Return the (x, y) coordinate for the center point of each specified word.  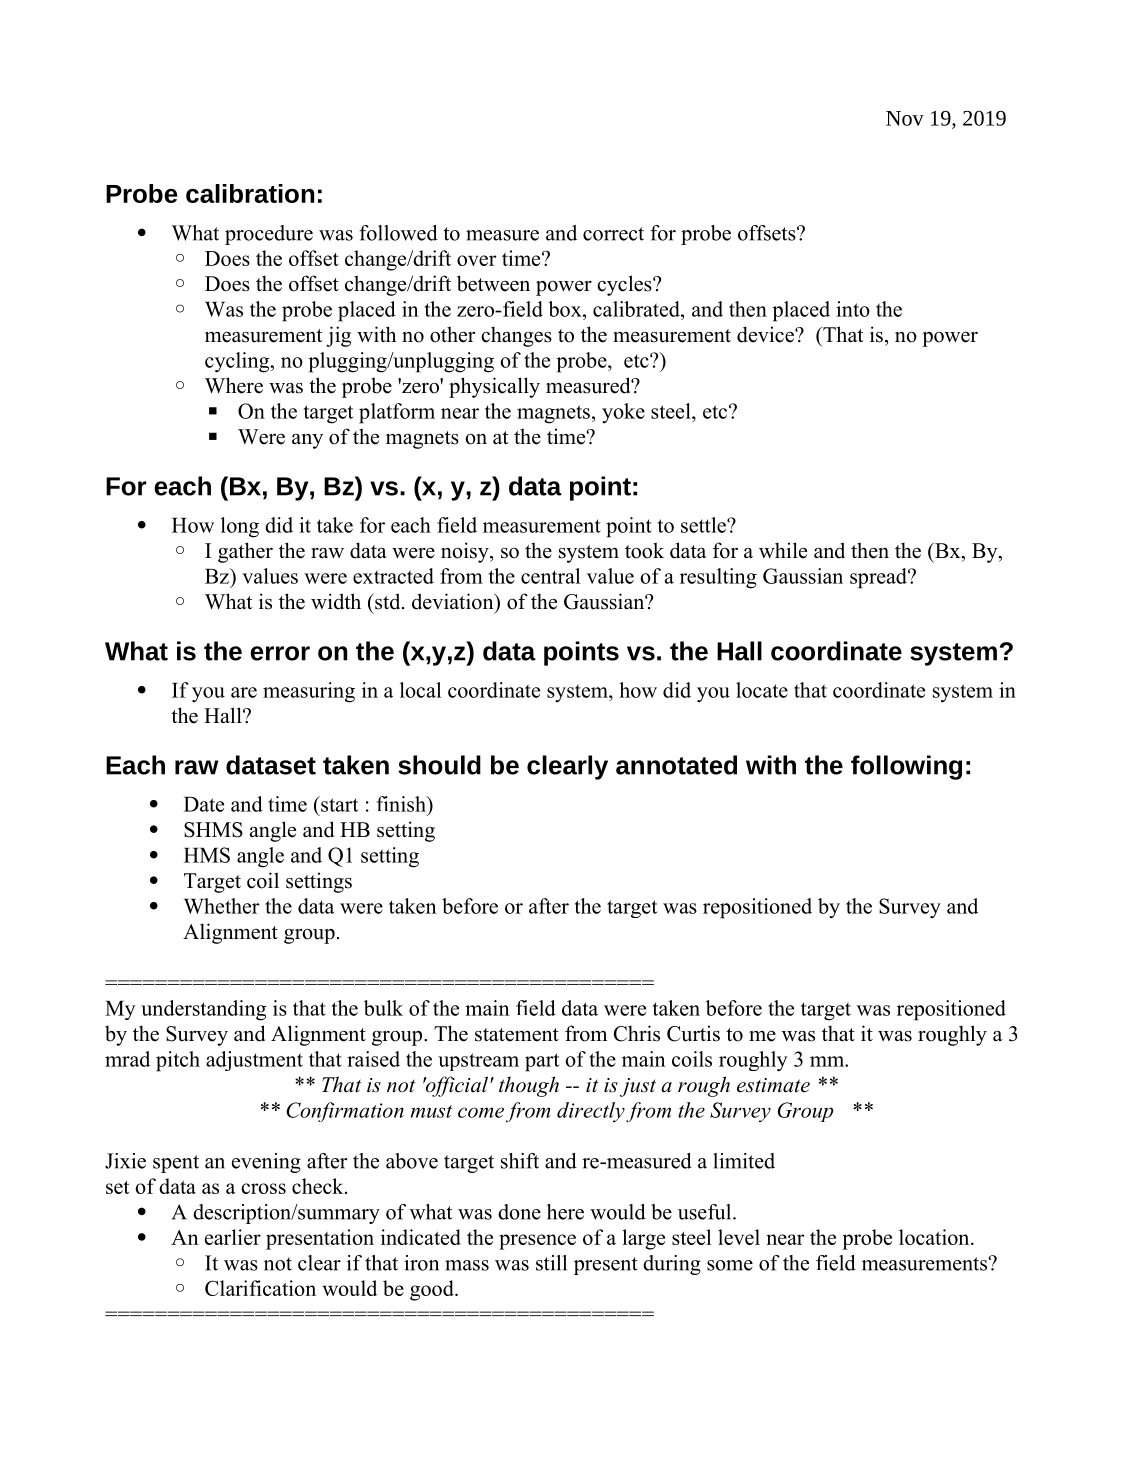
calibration (250, 193)
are (244, 692)
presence (537, 1242)
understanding (203, 1010)
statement (517, 1035)
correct (613, 234)
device (766, 334)
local (420, 690)
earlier (233, 1237)
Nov (905, 118)
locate (762, 690)
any (307, 441)
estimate (773, 1085)
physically (494, 387)
